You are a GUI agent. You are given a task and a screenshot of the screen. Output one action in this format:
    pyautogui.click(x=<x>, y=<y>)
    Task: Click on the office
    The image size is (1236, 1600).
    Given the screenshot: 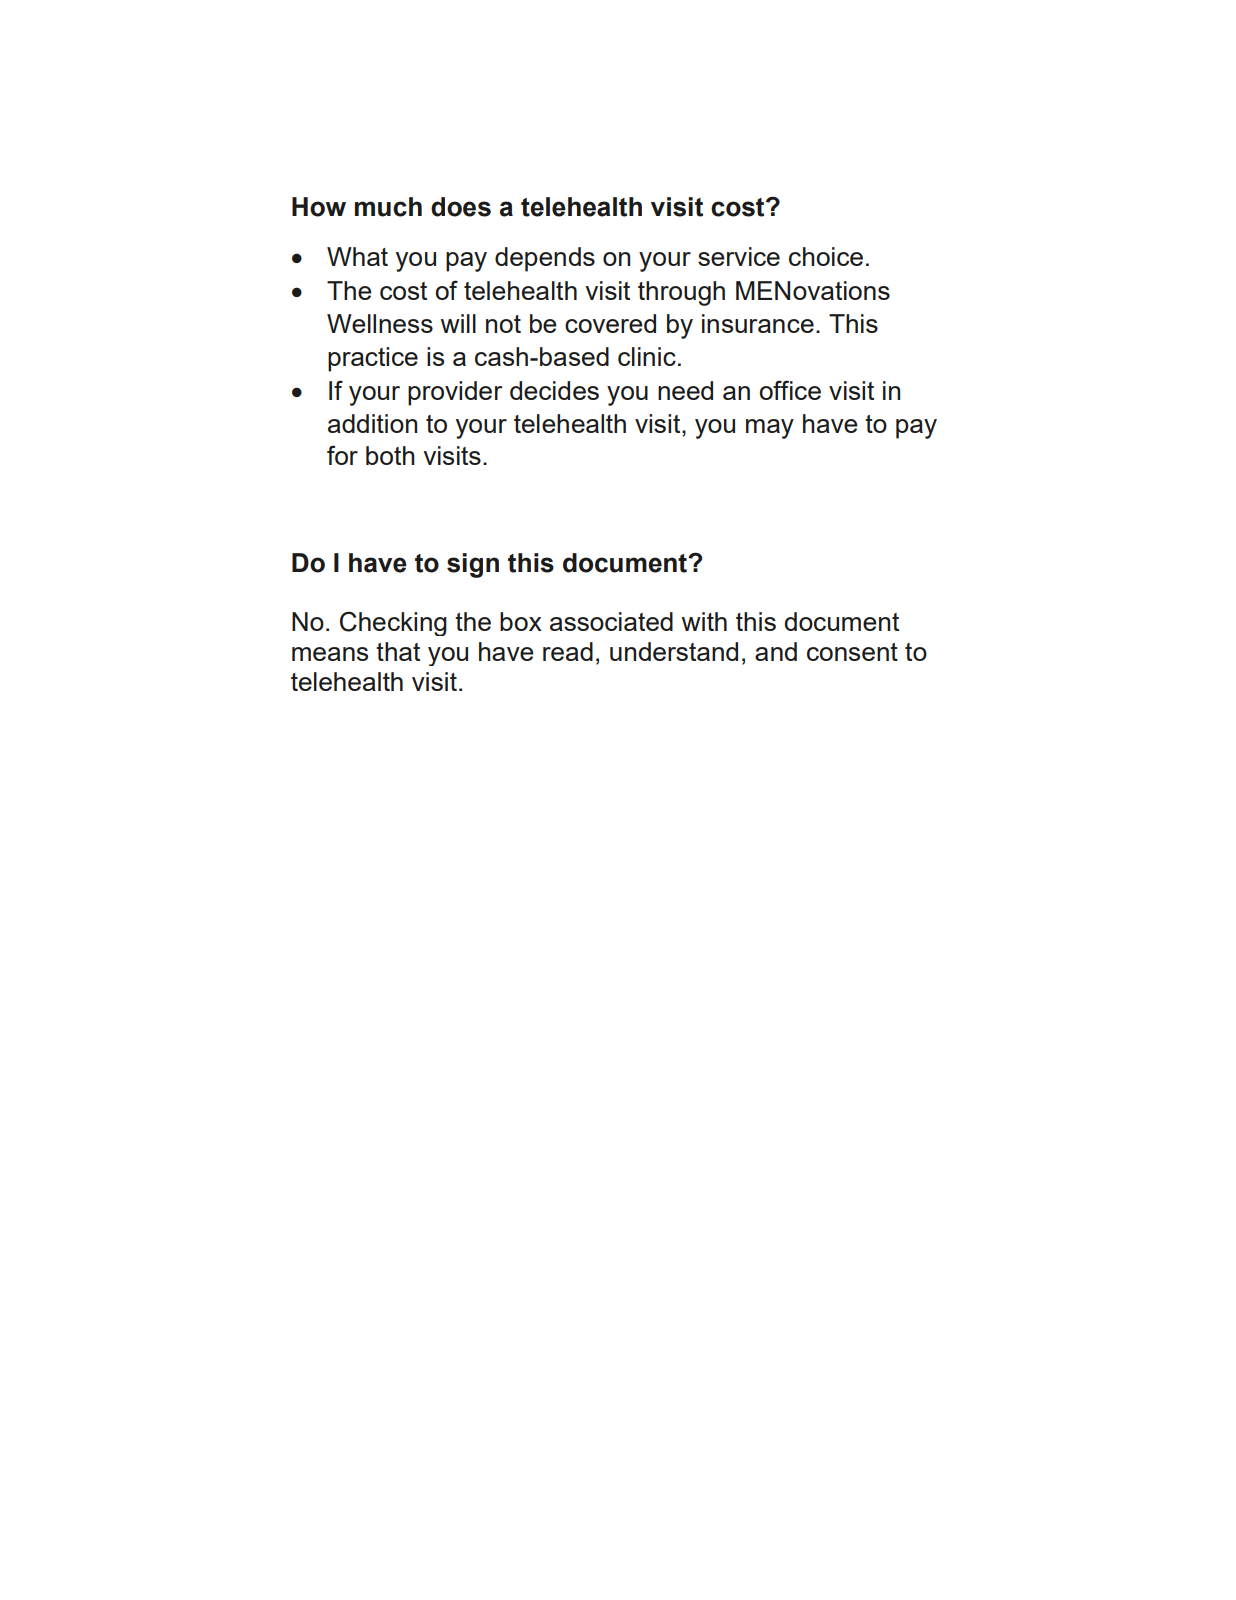 What is the action you would take?
    pyautogui.click(x=790, y=390)
